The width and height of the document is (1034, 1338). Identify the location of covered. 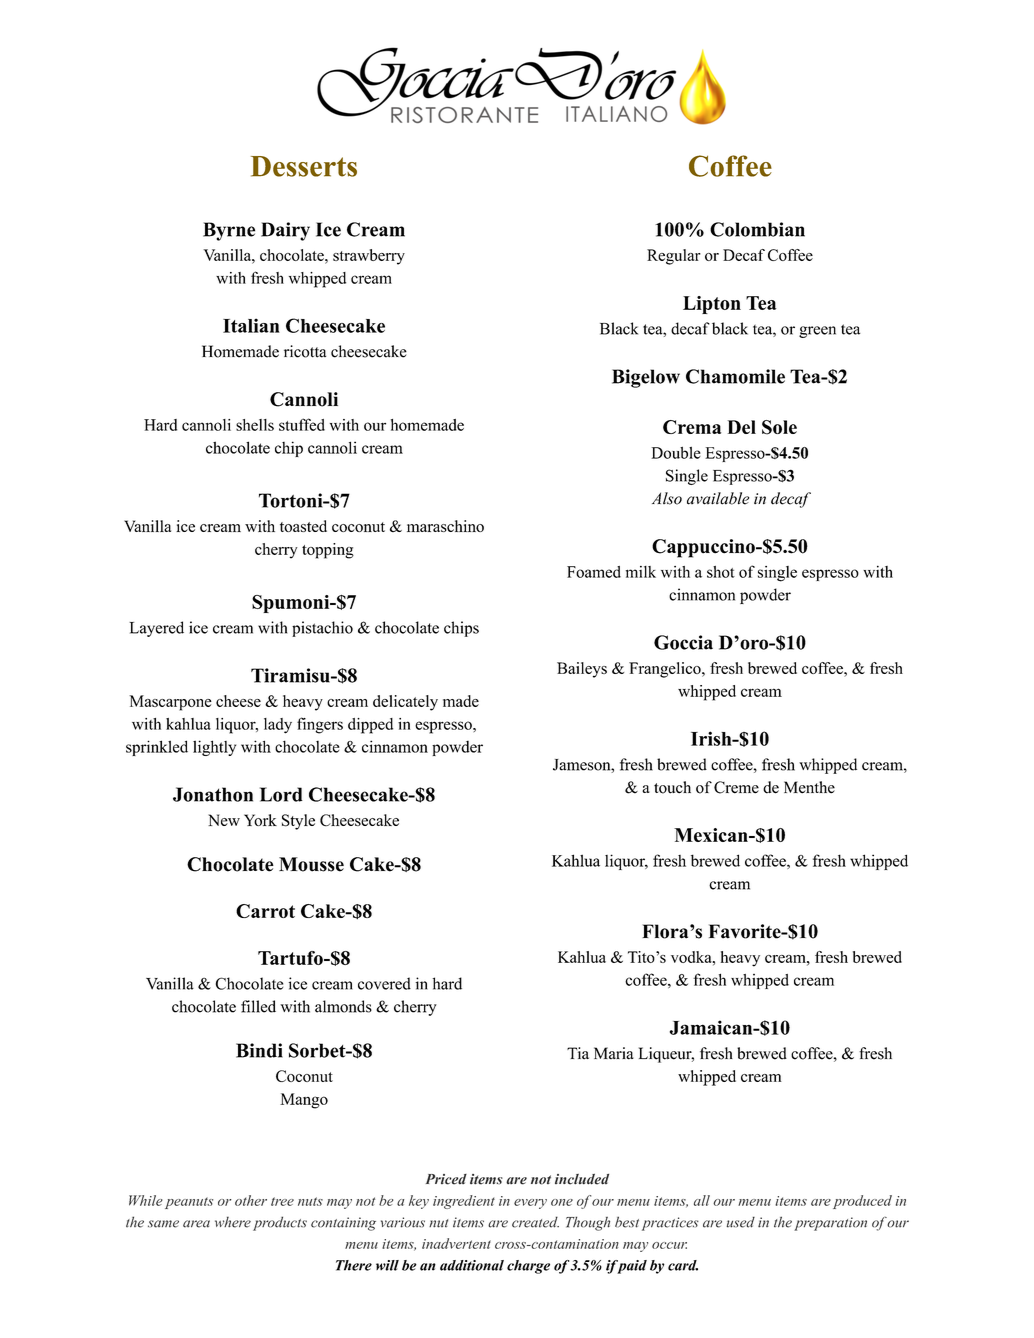
(384, 983).
